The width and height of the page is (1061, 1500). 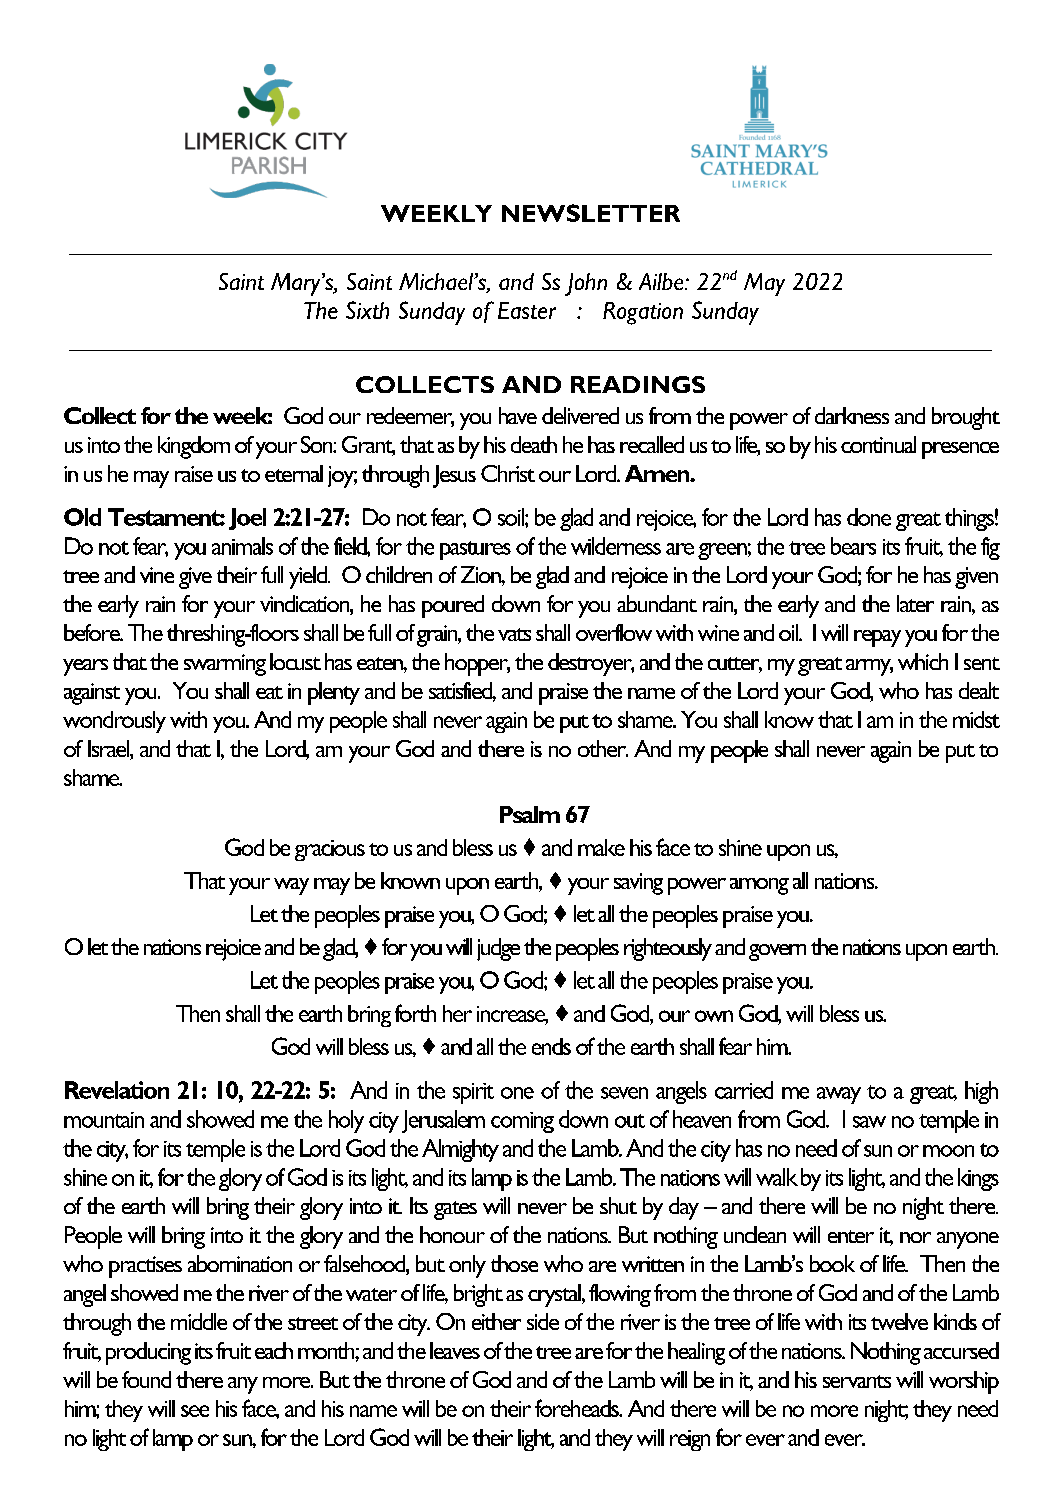 What do you see at coordinates (948, 1151) in the page?
I see `moon` at bounding box center [948, 1151].
